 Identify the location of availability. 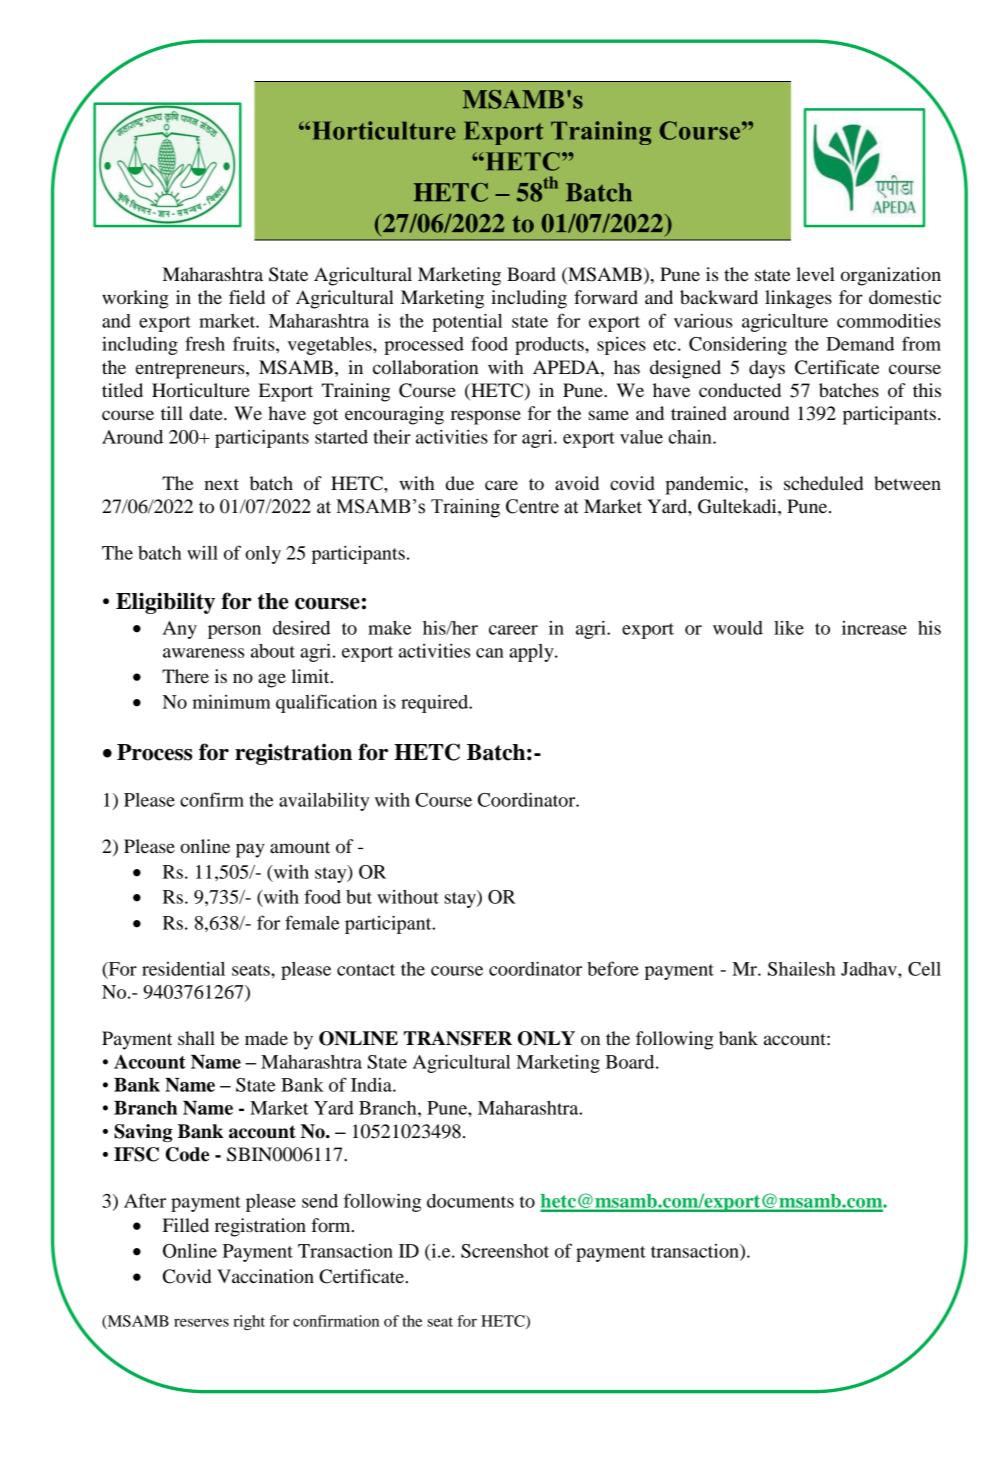
(324, 801).
